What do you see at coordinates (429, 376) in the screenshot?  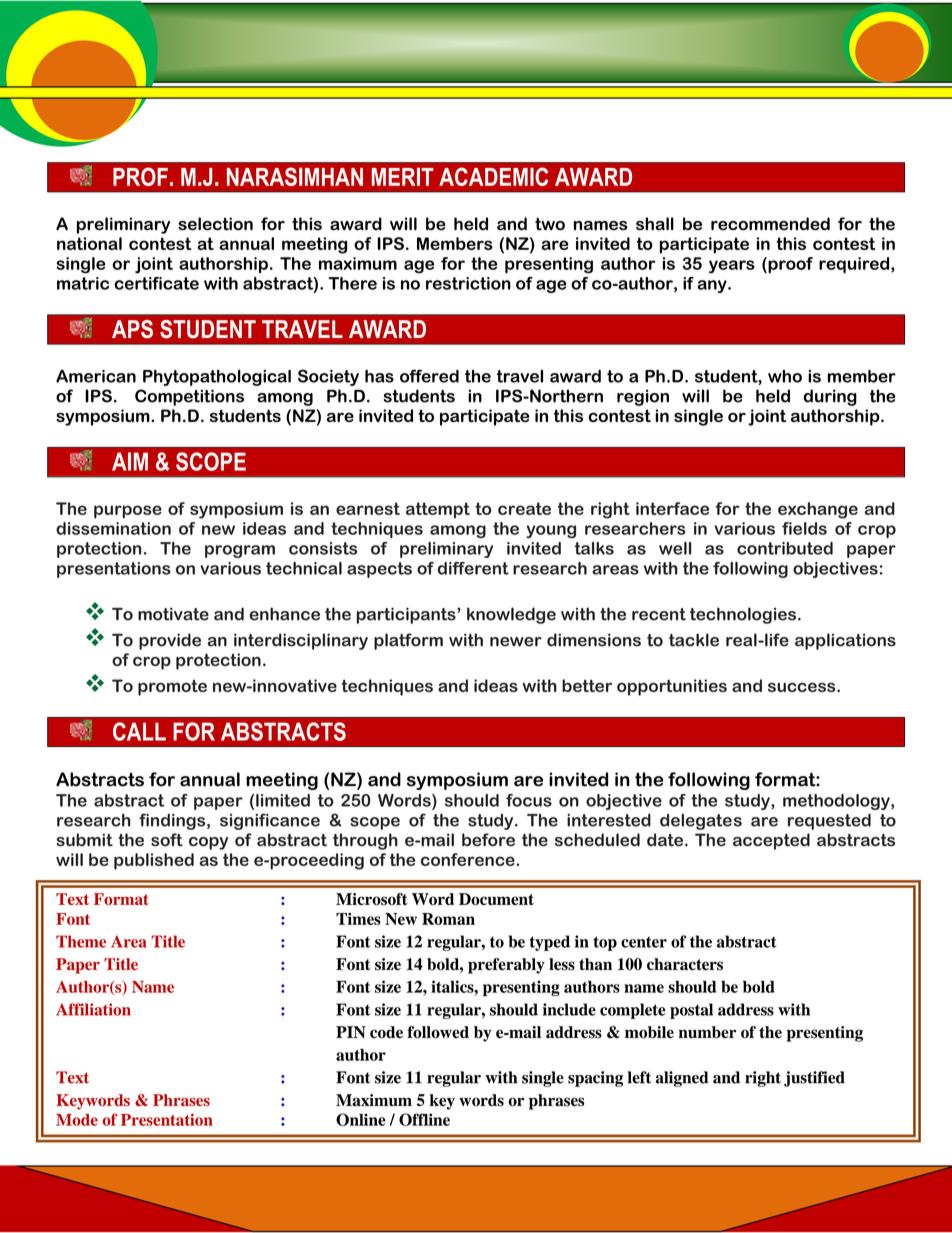 I see `offered` at bounding box center [429, 376].
